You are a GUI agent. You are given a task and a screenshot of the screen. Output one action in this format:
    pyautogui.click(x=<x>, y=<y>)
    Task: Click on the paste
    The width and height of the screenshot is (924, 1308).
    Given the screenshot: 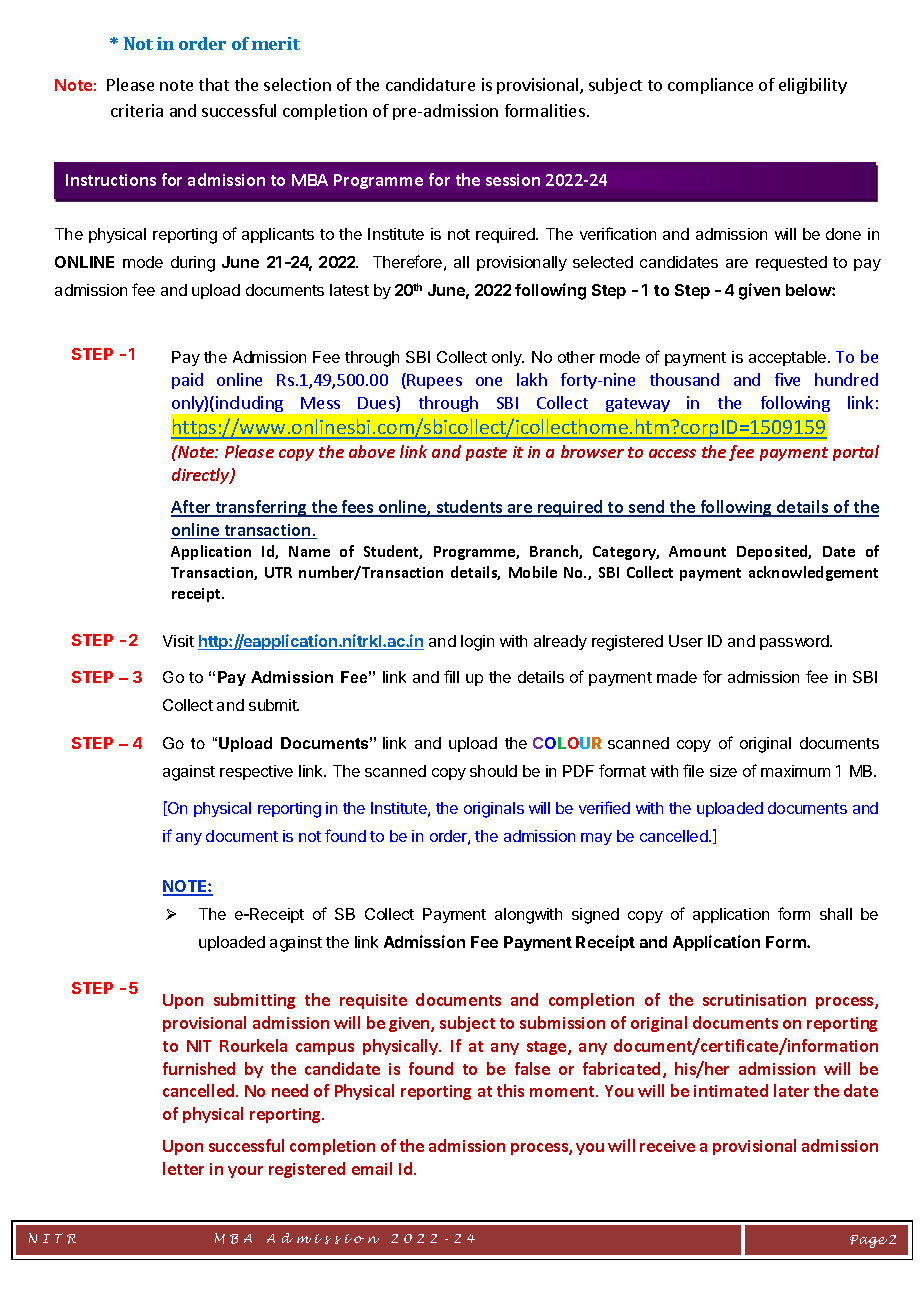 What is the action you would take?
    pyautogui.click(x=486, y=454)
